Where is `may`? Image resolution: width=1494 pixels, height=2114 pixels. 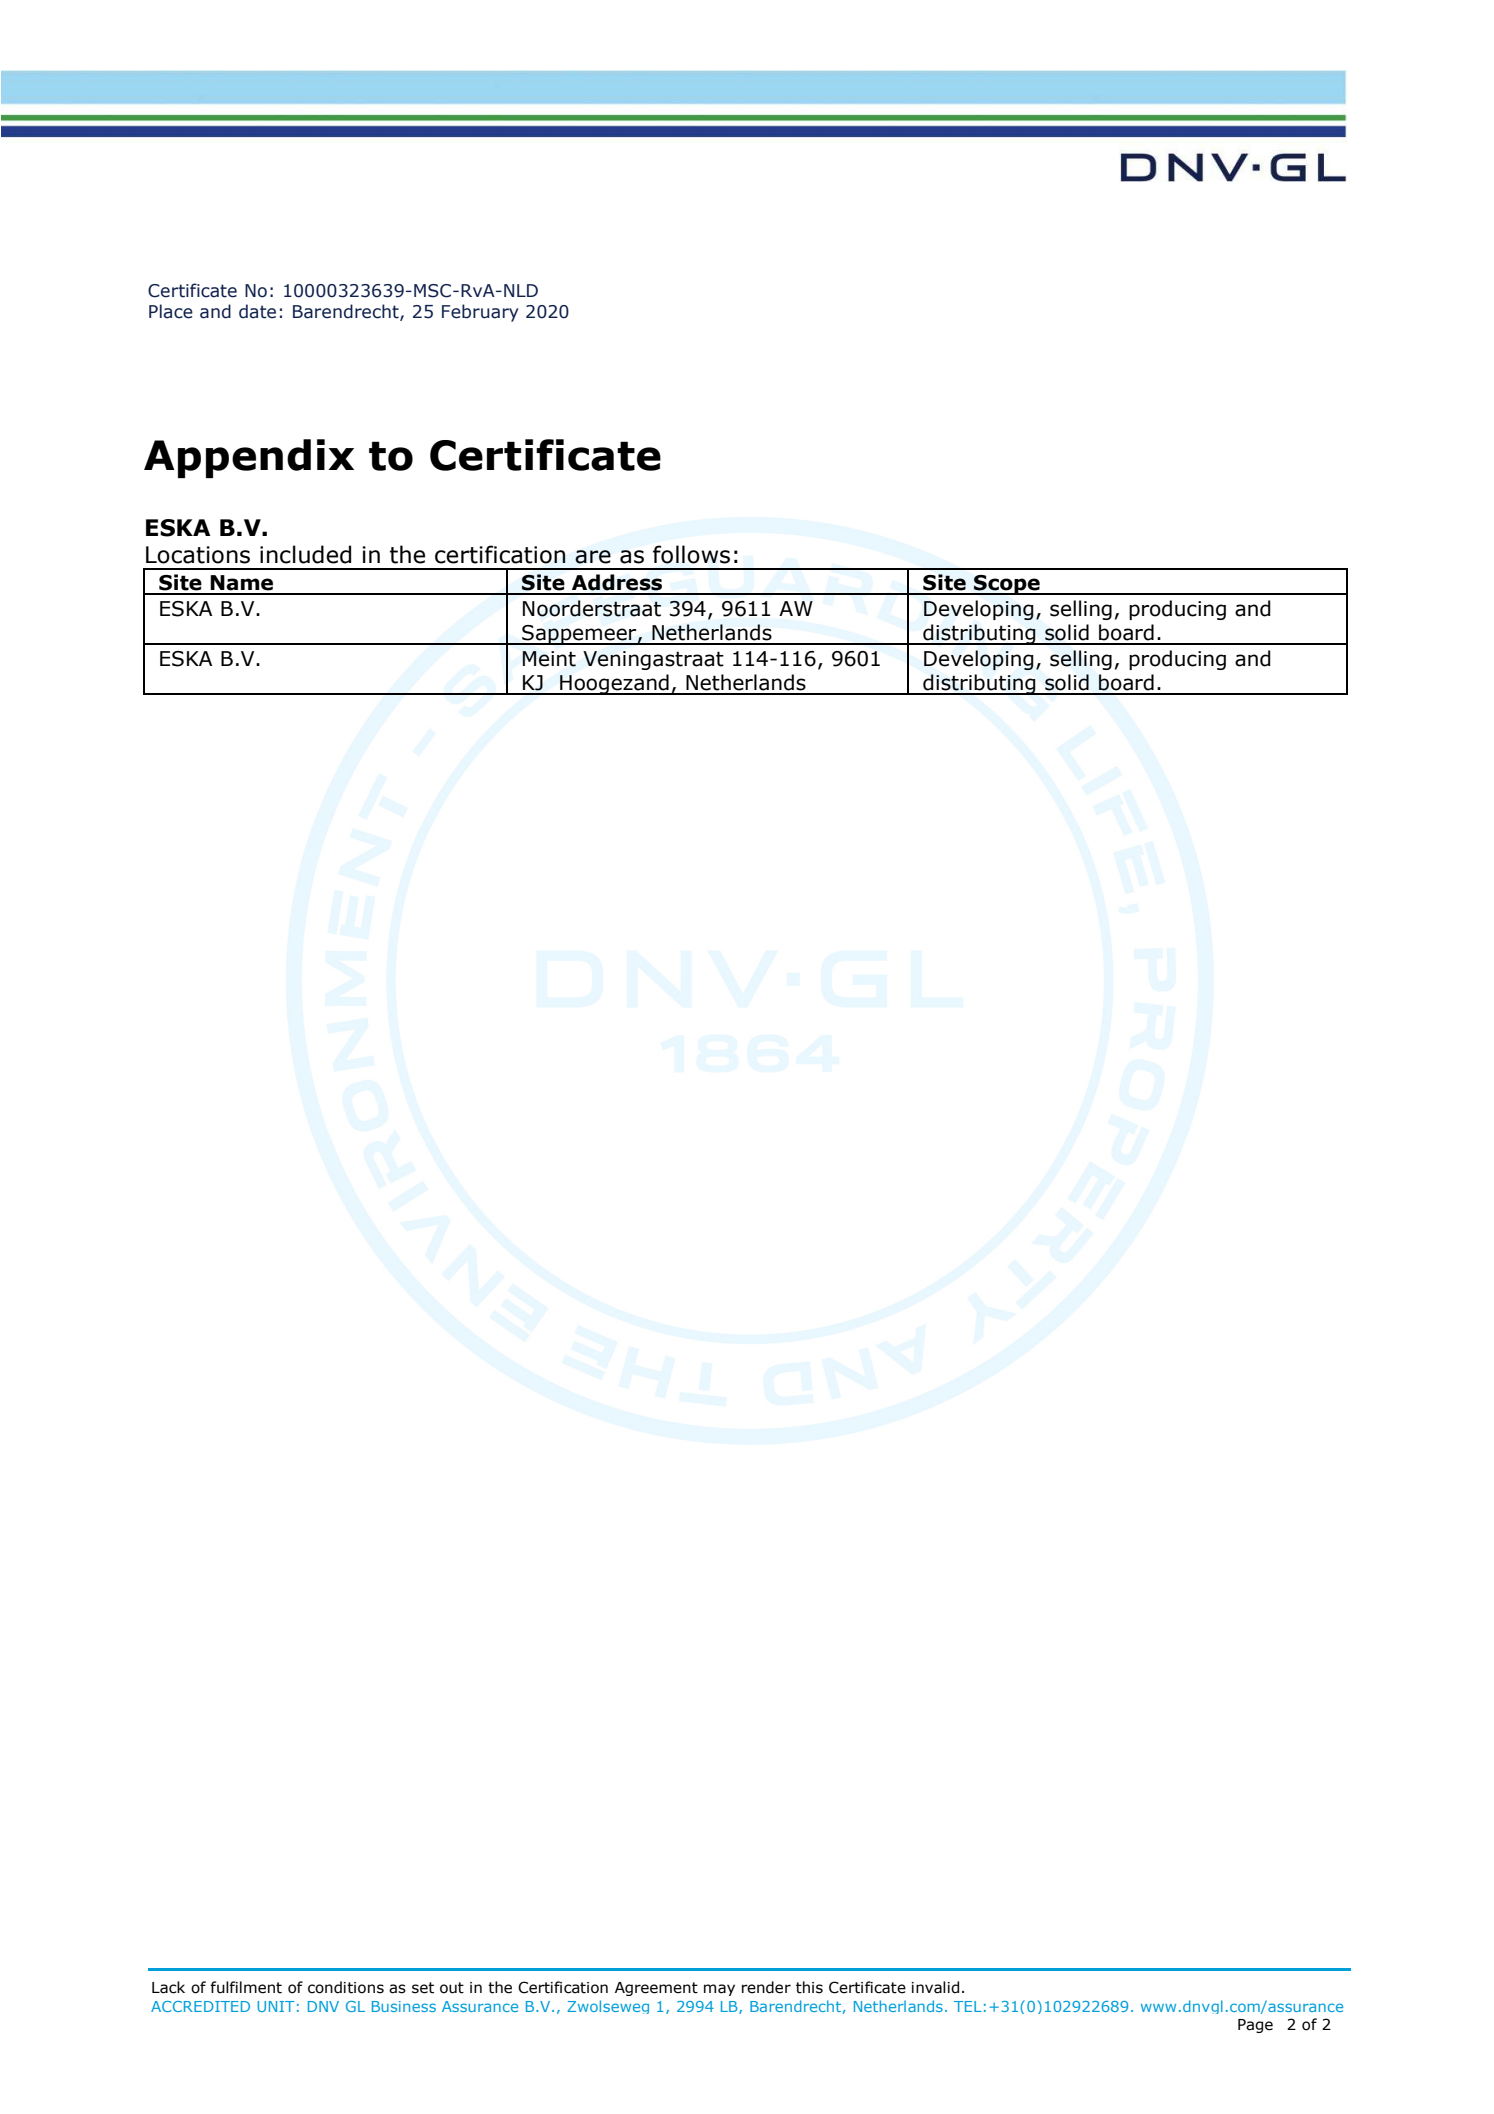
may is located at coordinates (719, 1990).
